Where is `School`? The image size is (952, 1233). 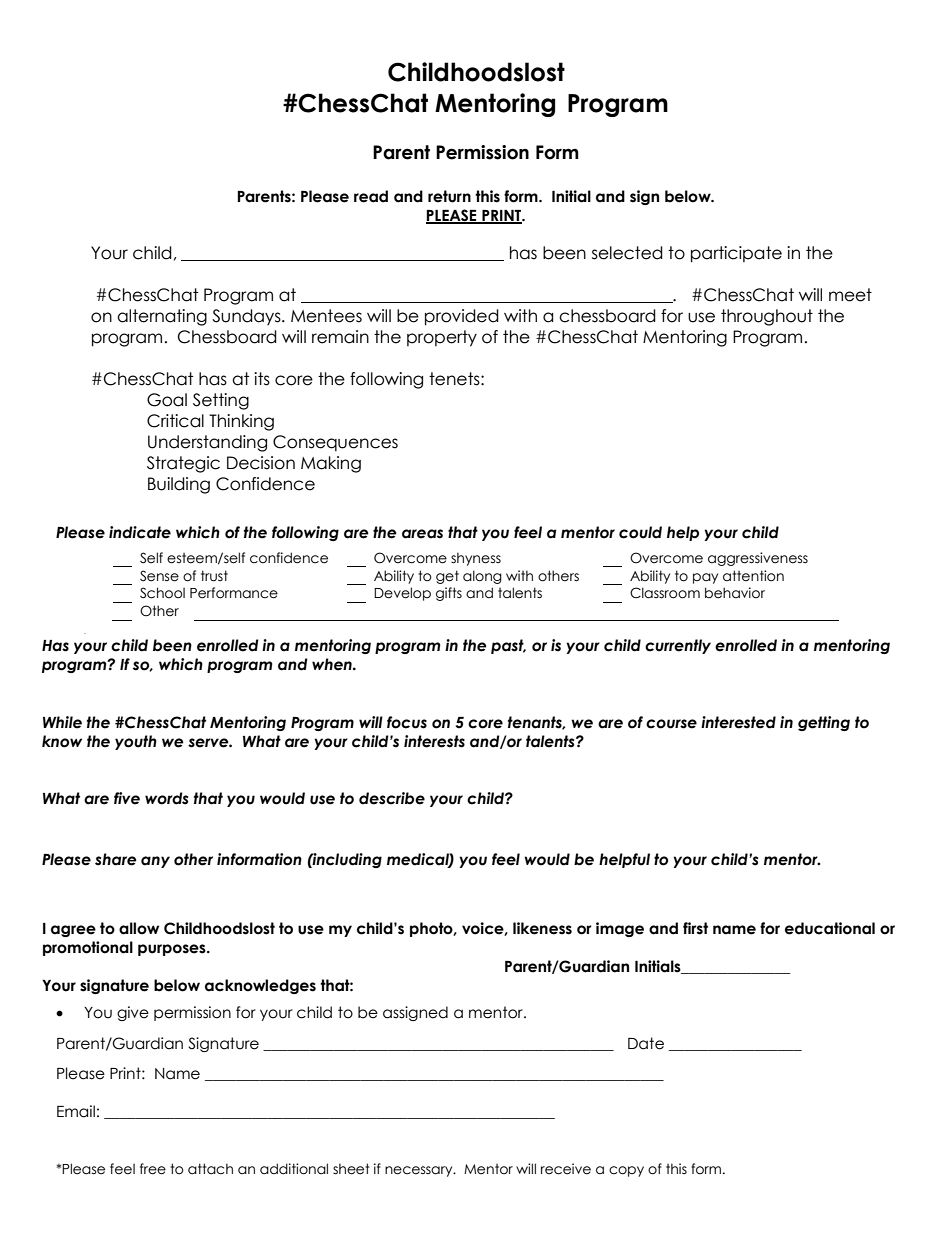 School is located at coordinates (162, 593).
